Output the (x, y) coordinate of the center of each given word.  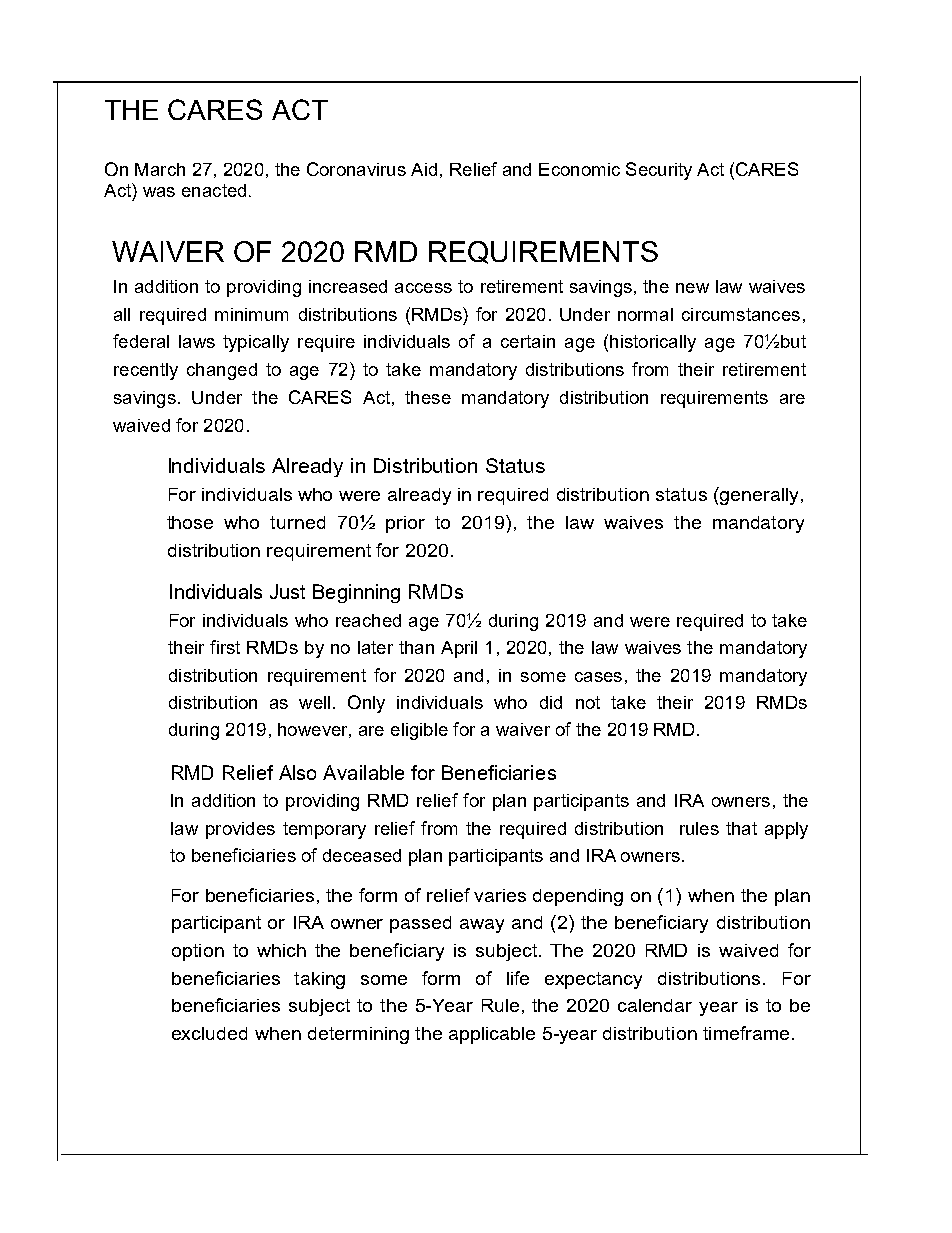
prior (405, 524)
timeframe (746, 1033)
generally (761, 496)
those (190, 522)
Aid (424, 169)
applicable (492, 1035)
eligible (419, 731)
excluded (209, 1033)
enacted (214, 190)
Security (659, 171)
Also (297, 772)
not (588, 702)
